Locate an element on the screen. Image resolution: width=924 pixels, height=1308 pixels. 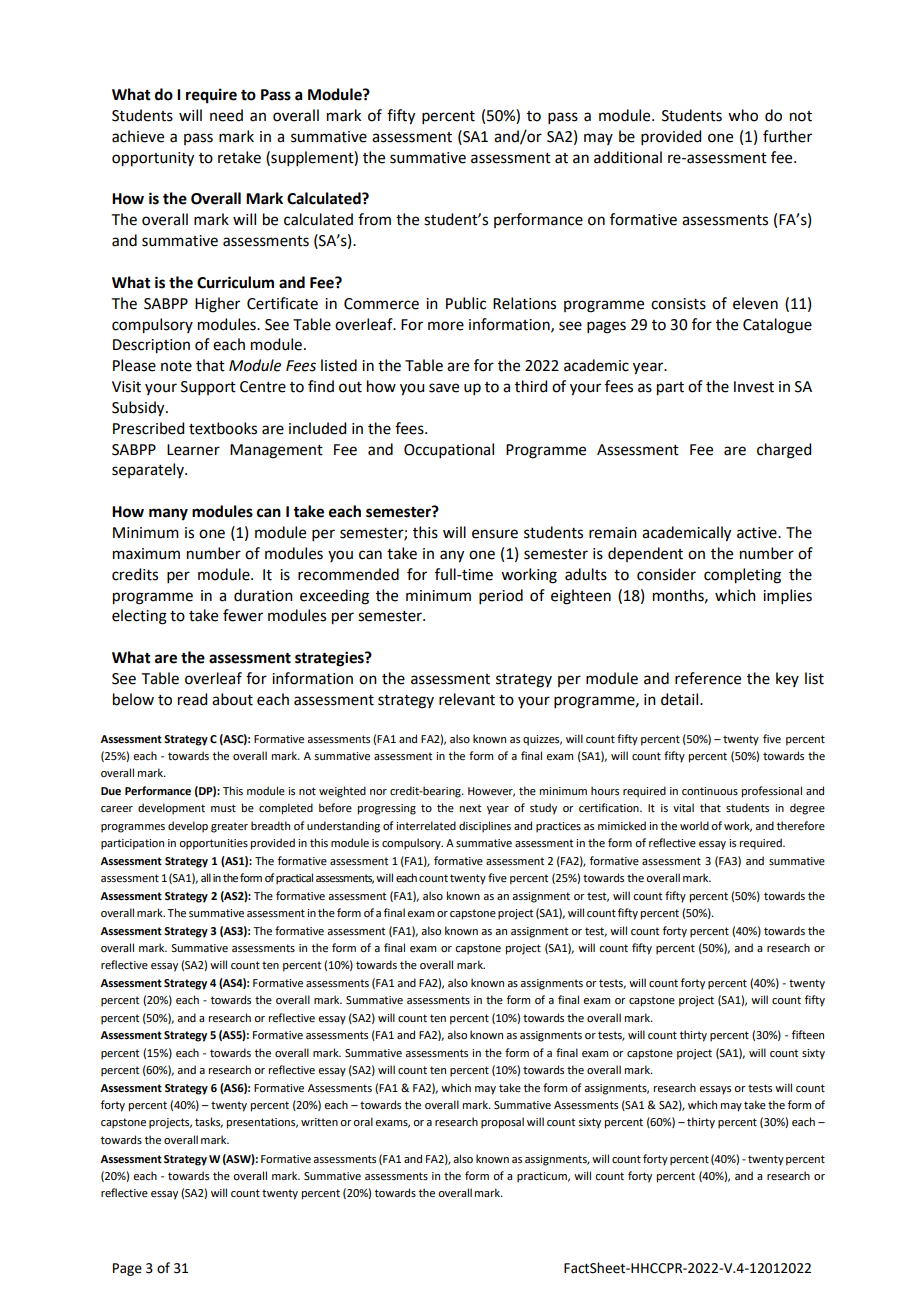
next is located at coordinates (470, 808).
